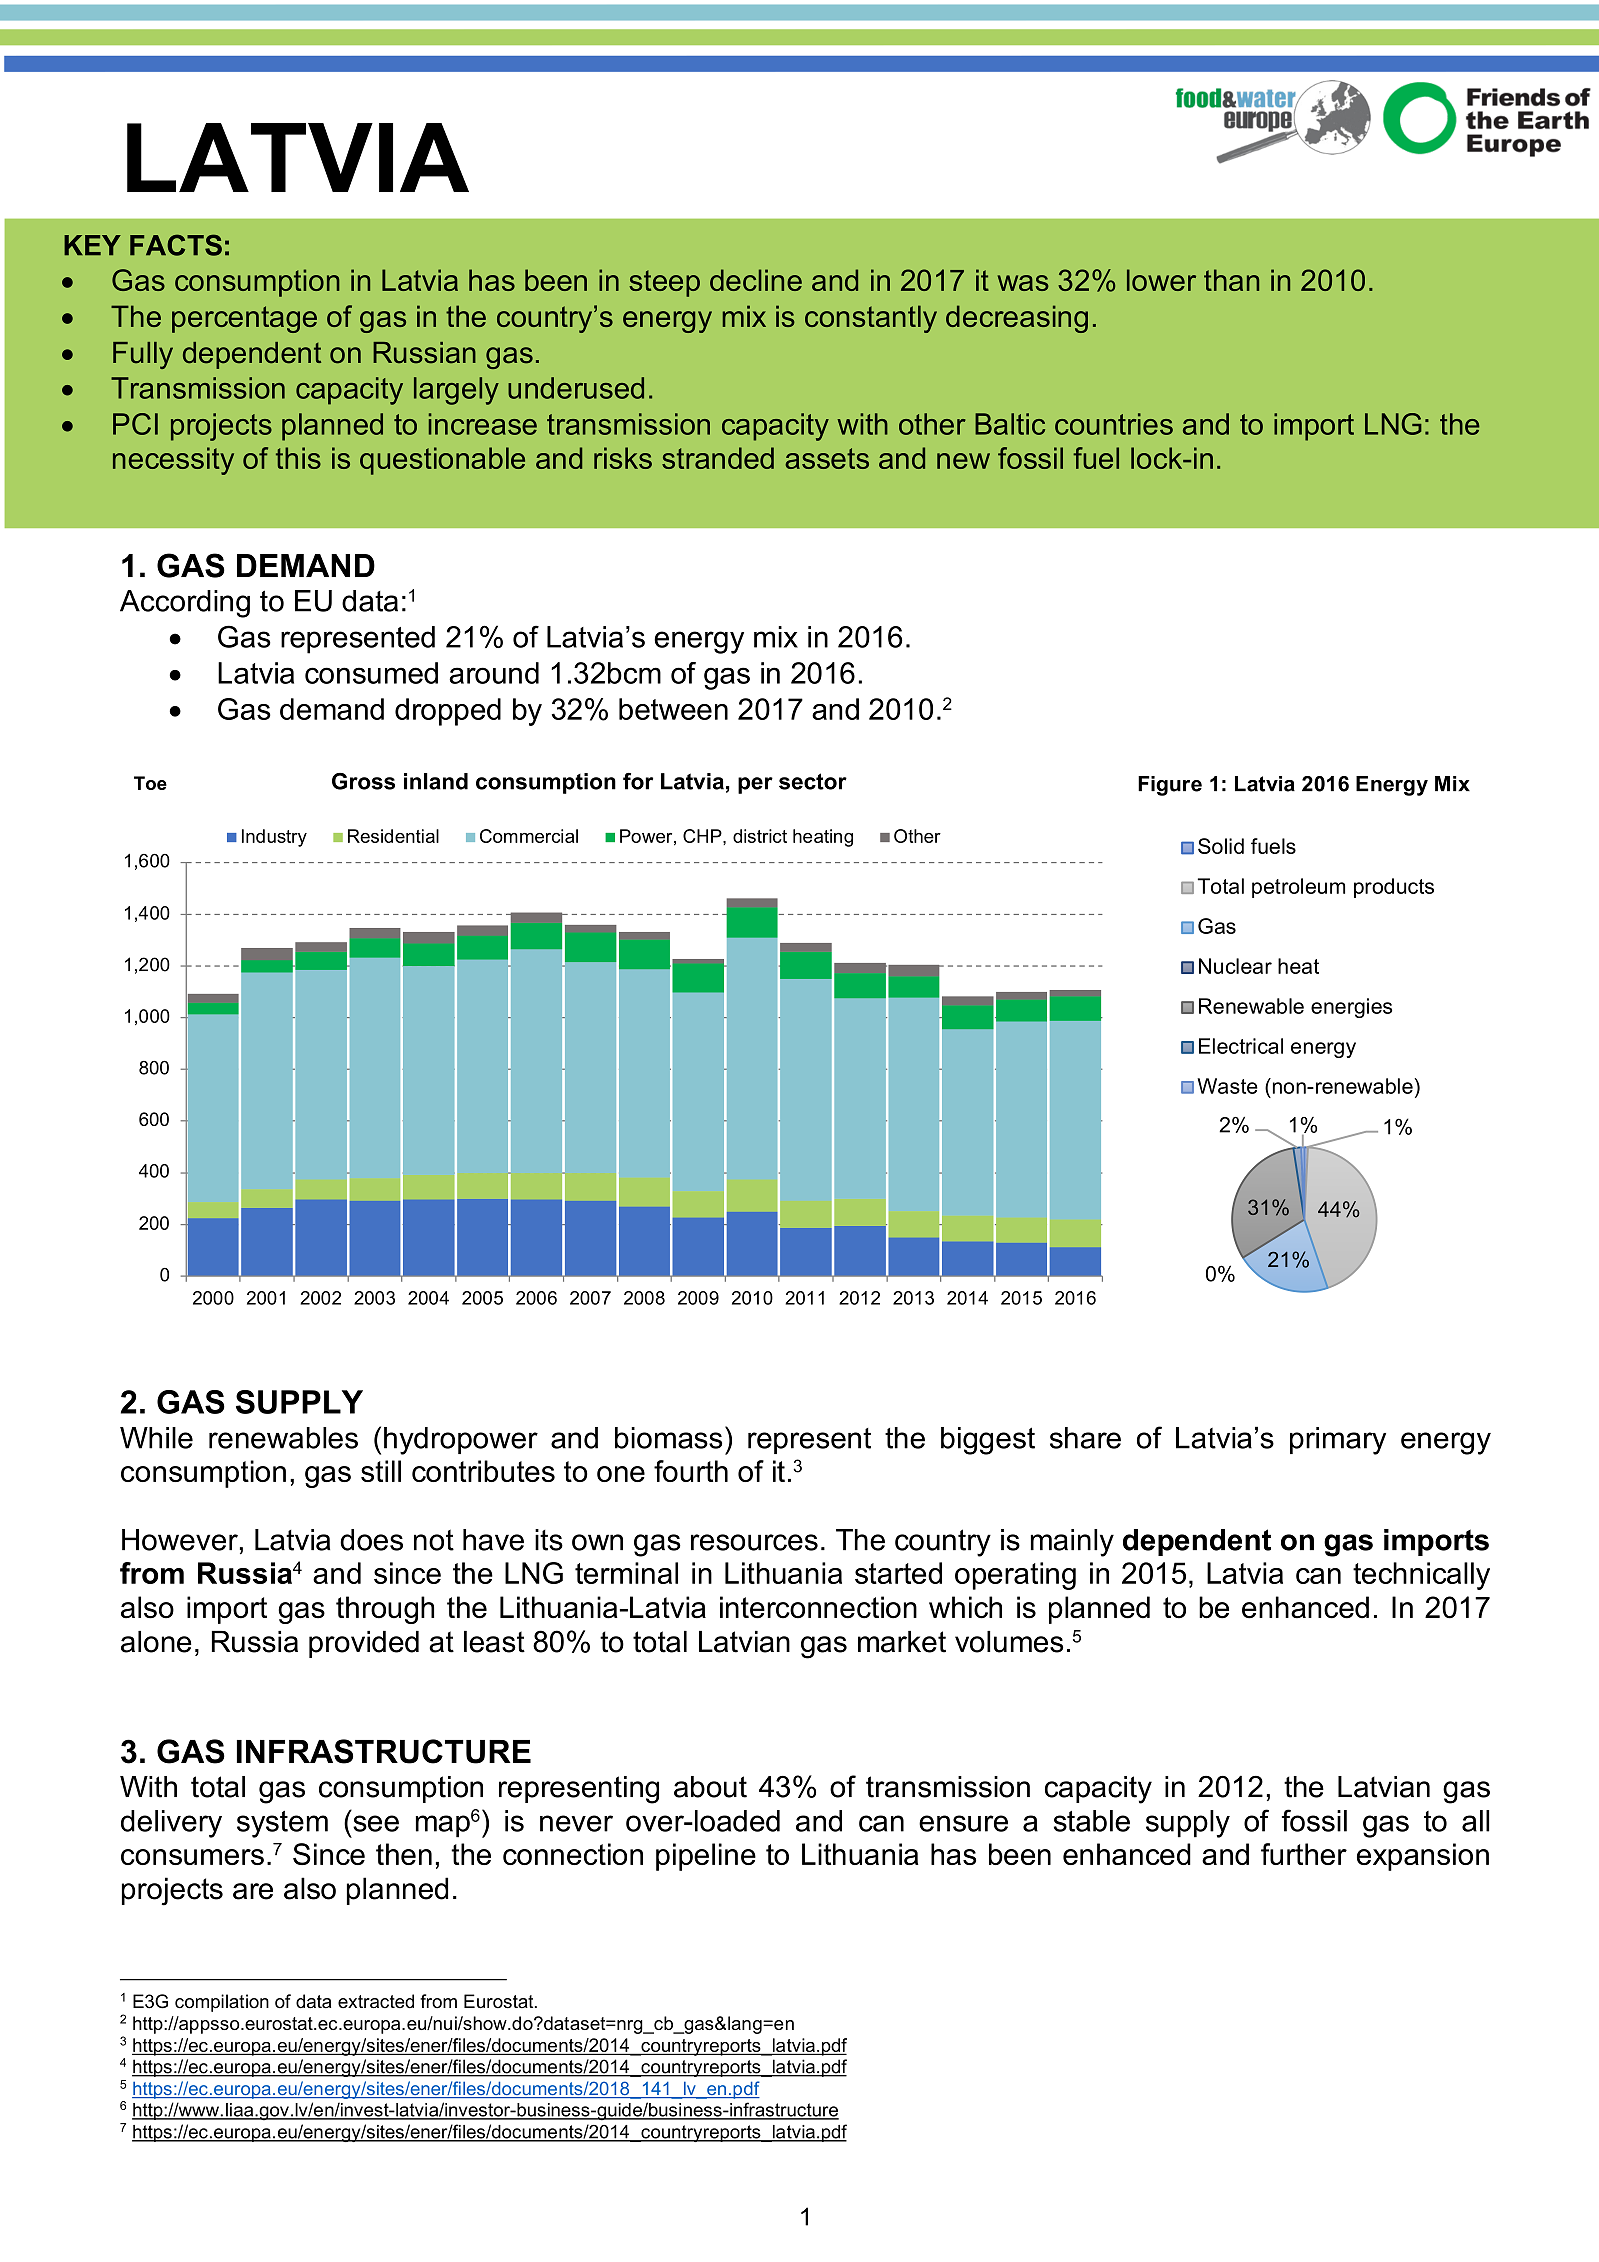 This document has width=1599, height=2262. I want to click on percentage, so click(244, 319).
